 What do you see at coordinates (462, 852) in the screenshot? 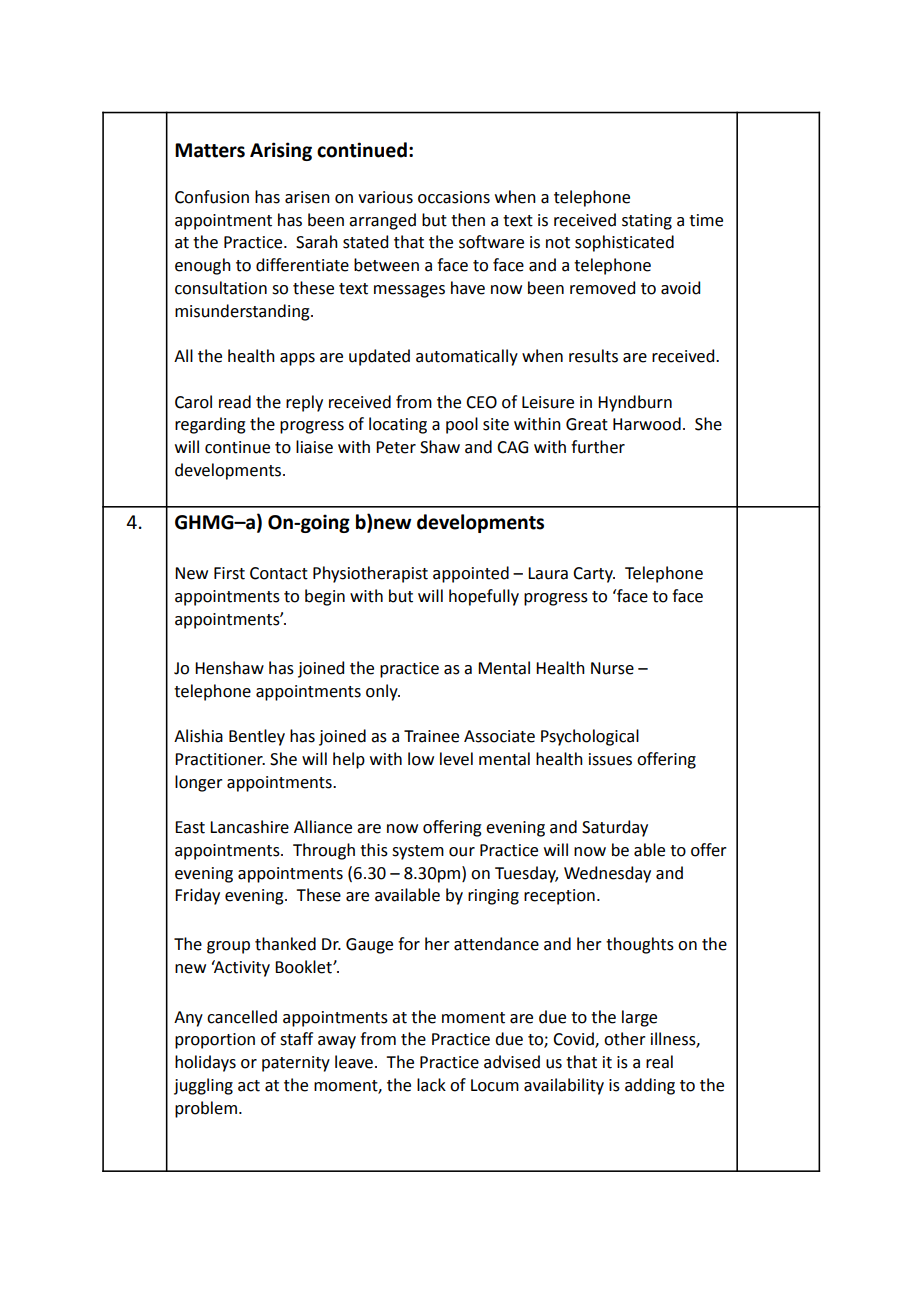
I see `our` at bounding box center [462, 852].
